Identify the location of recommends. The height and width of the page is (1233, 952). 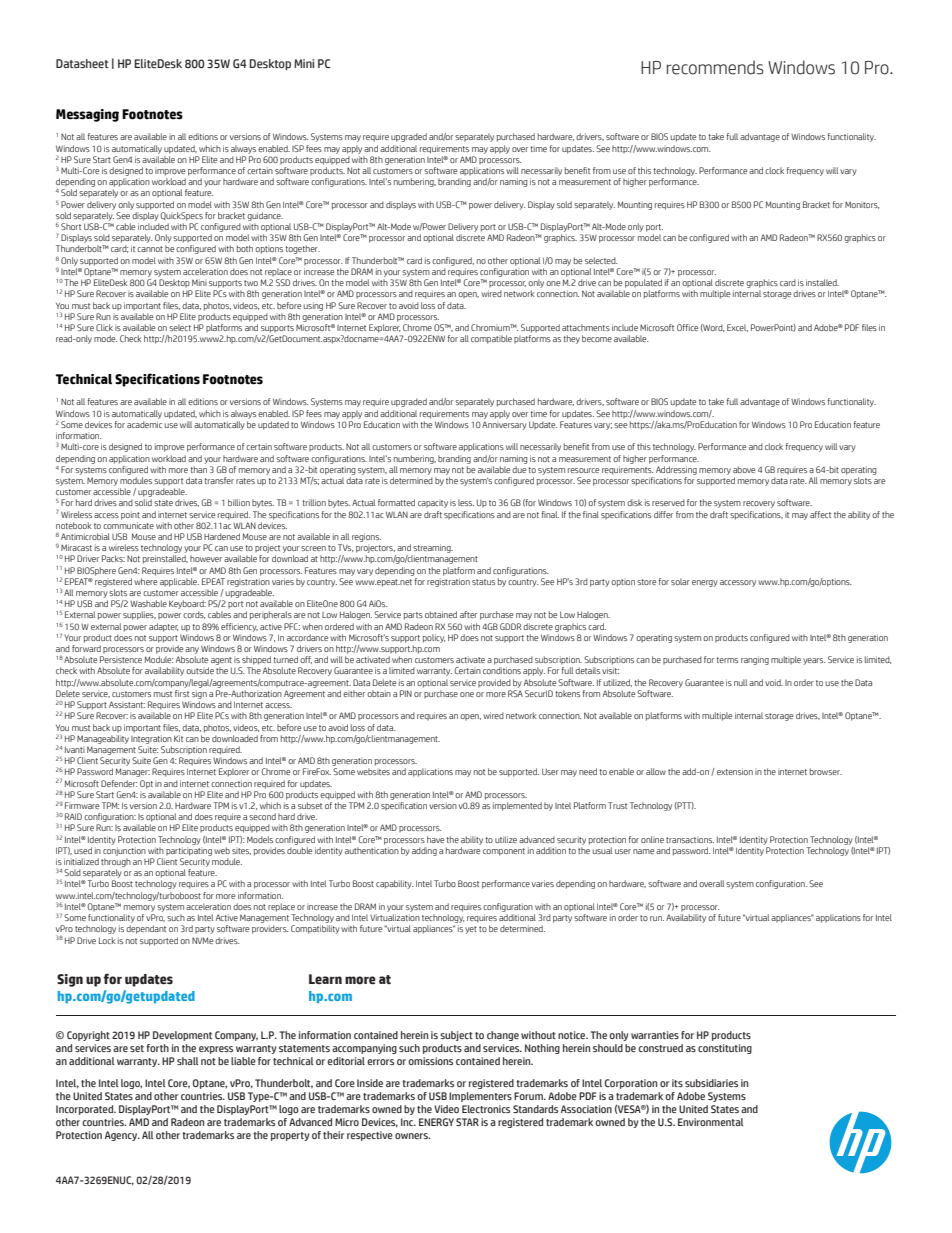
(715, 67).
